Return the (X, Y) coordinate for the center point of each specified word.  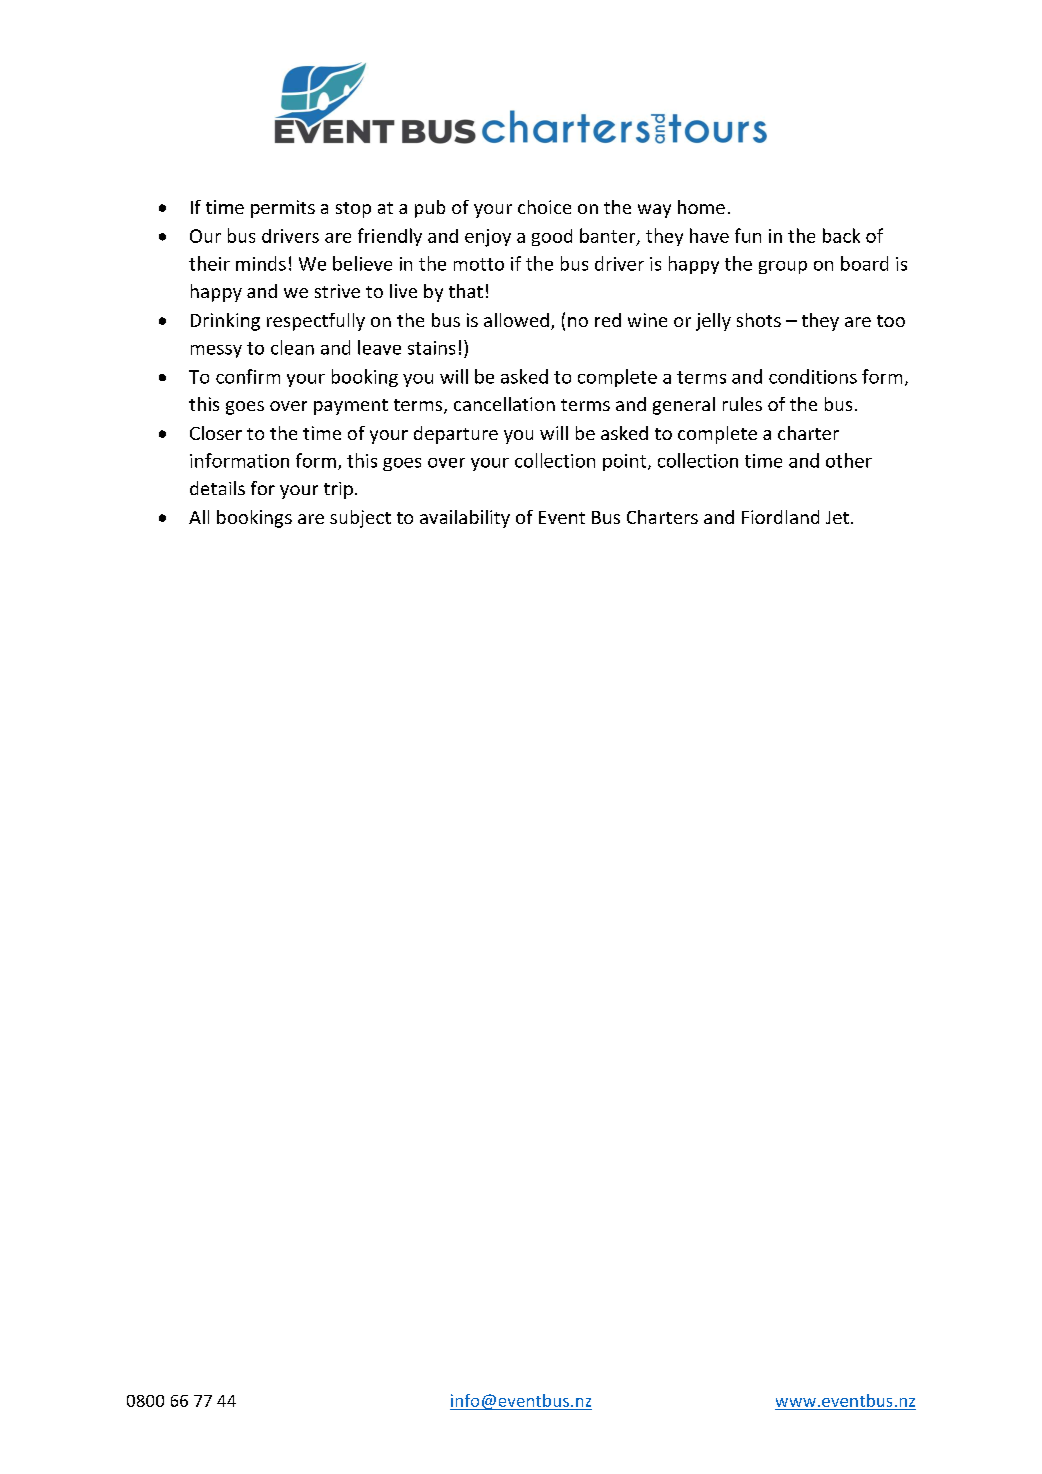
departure (456, 435)
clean (292, 347)
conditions (813, 376)
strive (337, 291)
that (466, 291)
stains (431, 348)
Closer (216, 433)
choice (544, 207)
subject (360, 519)
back (841, 235)
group (783, 267)
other (849, 460)
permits (283, 209)
